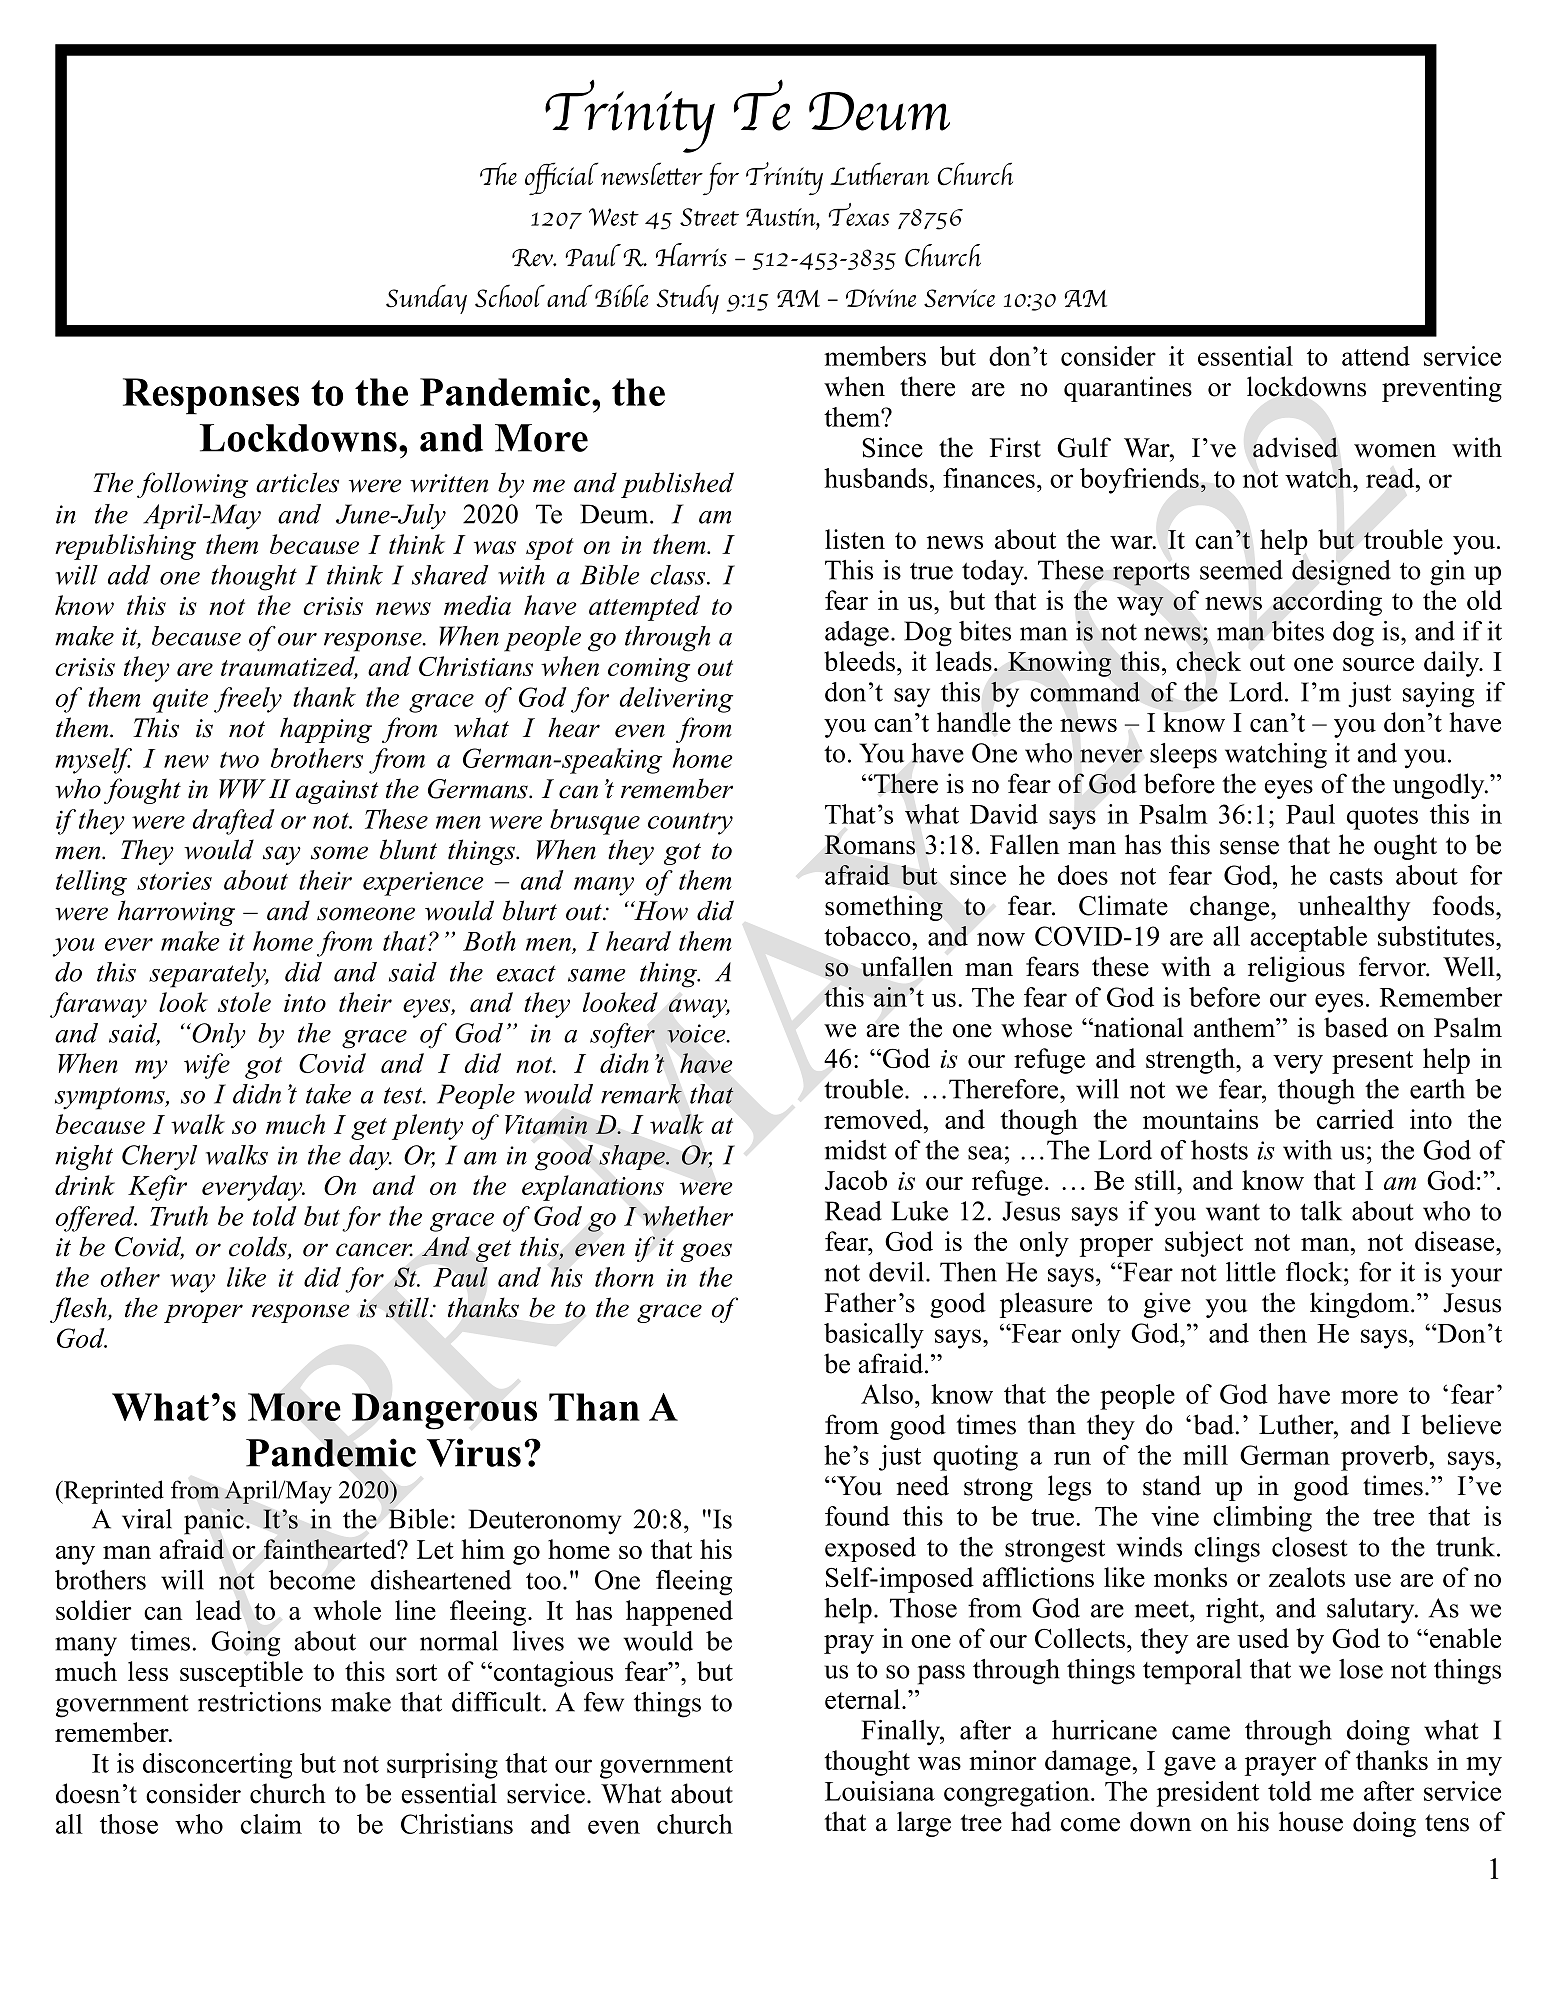 The height and width of the screenshot is (2015, 1557). Describe the element at coordinates (691, 255) in the screenshot. I see `Harris` at that location.
